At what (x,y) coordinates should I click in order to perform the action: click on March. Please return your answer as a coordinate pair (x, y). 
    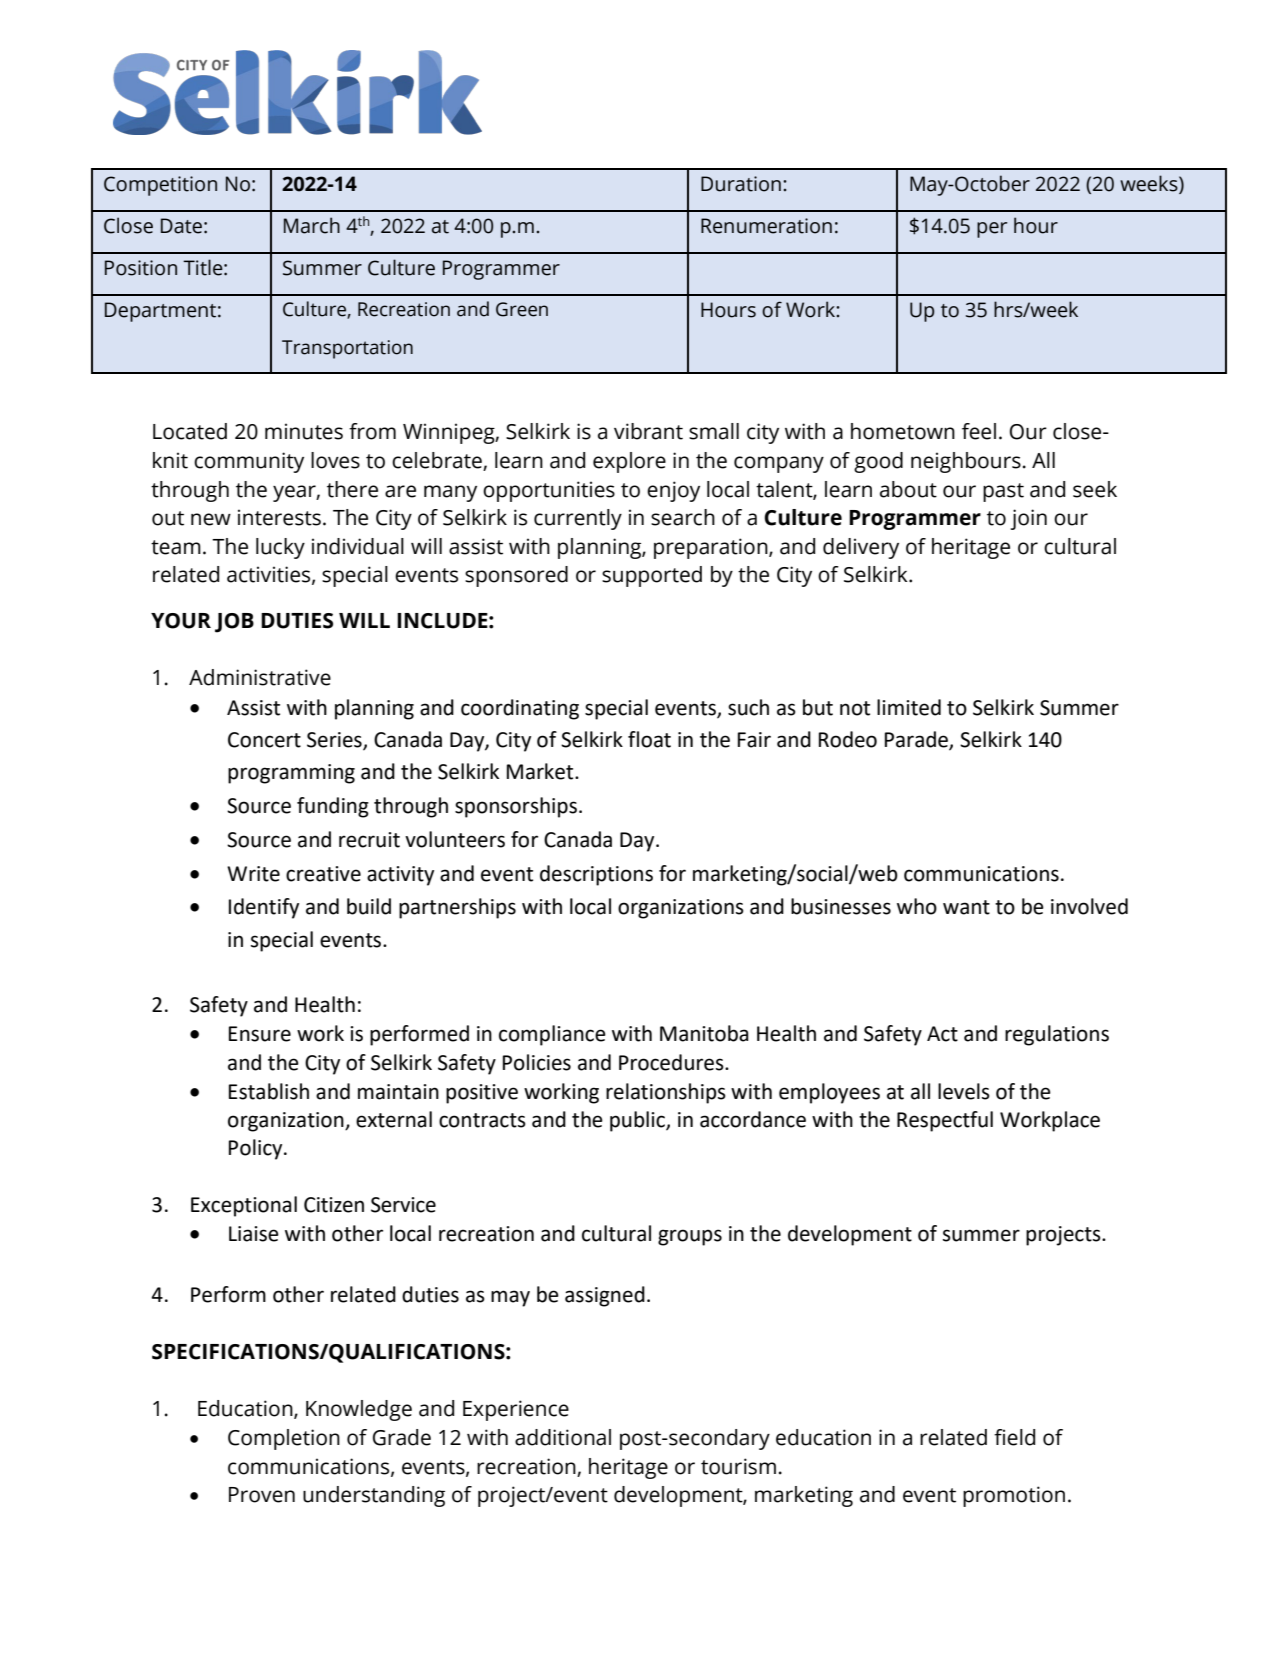
    Looking at the image, I should click on (312, 225).
